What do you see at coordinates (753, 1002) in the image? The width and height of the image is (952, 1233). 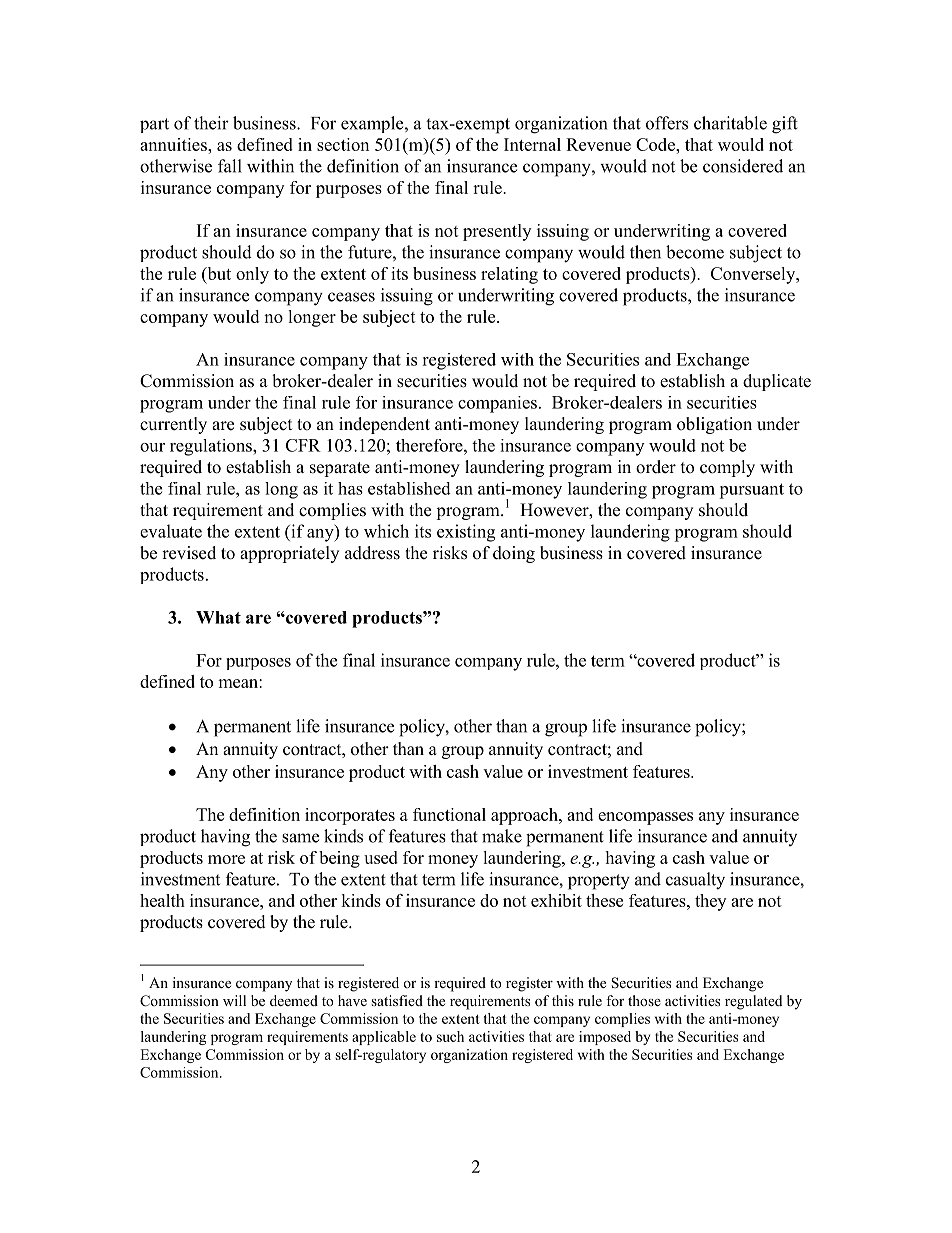 I see `regulated` at bounding box center [753, 1002].
